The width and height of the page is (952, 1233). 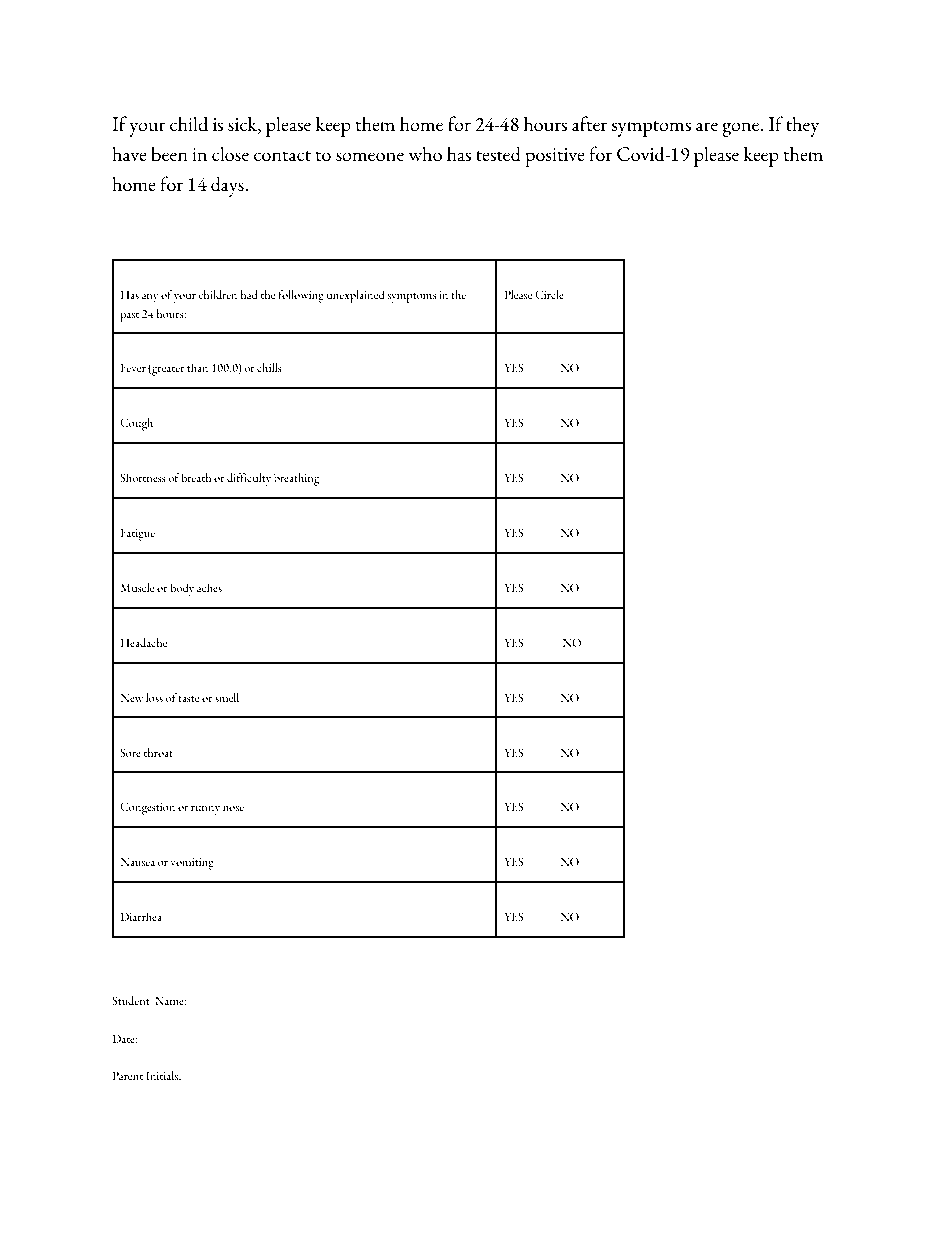 What do you see at coordinates (205, 810) in the page?
I see `runny` at bounding box center [205, 810].
